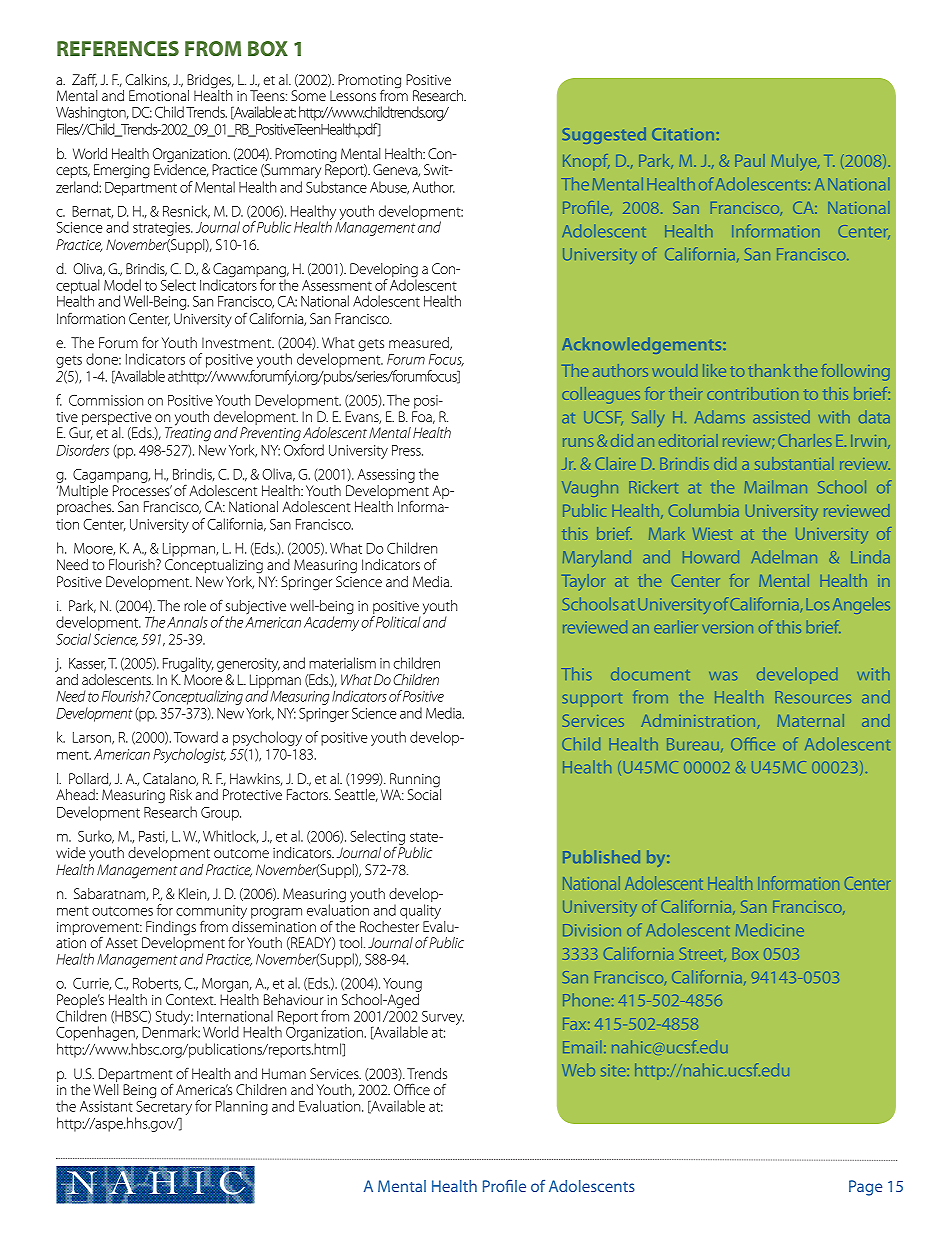  What do you see at coordinates (147, 80) in the screenshot?
I see `Calkins` at bounding box center [147, 80].
